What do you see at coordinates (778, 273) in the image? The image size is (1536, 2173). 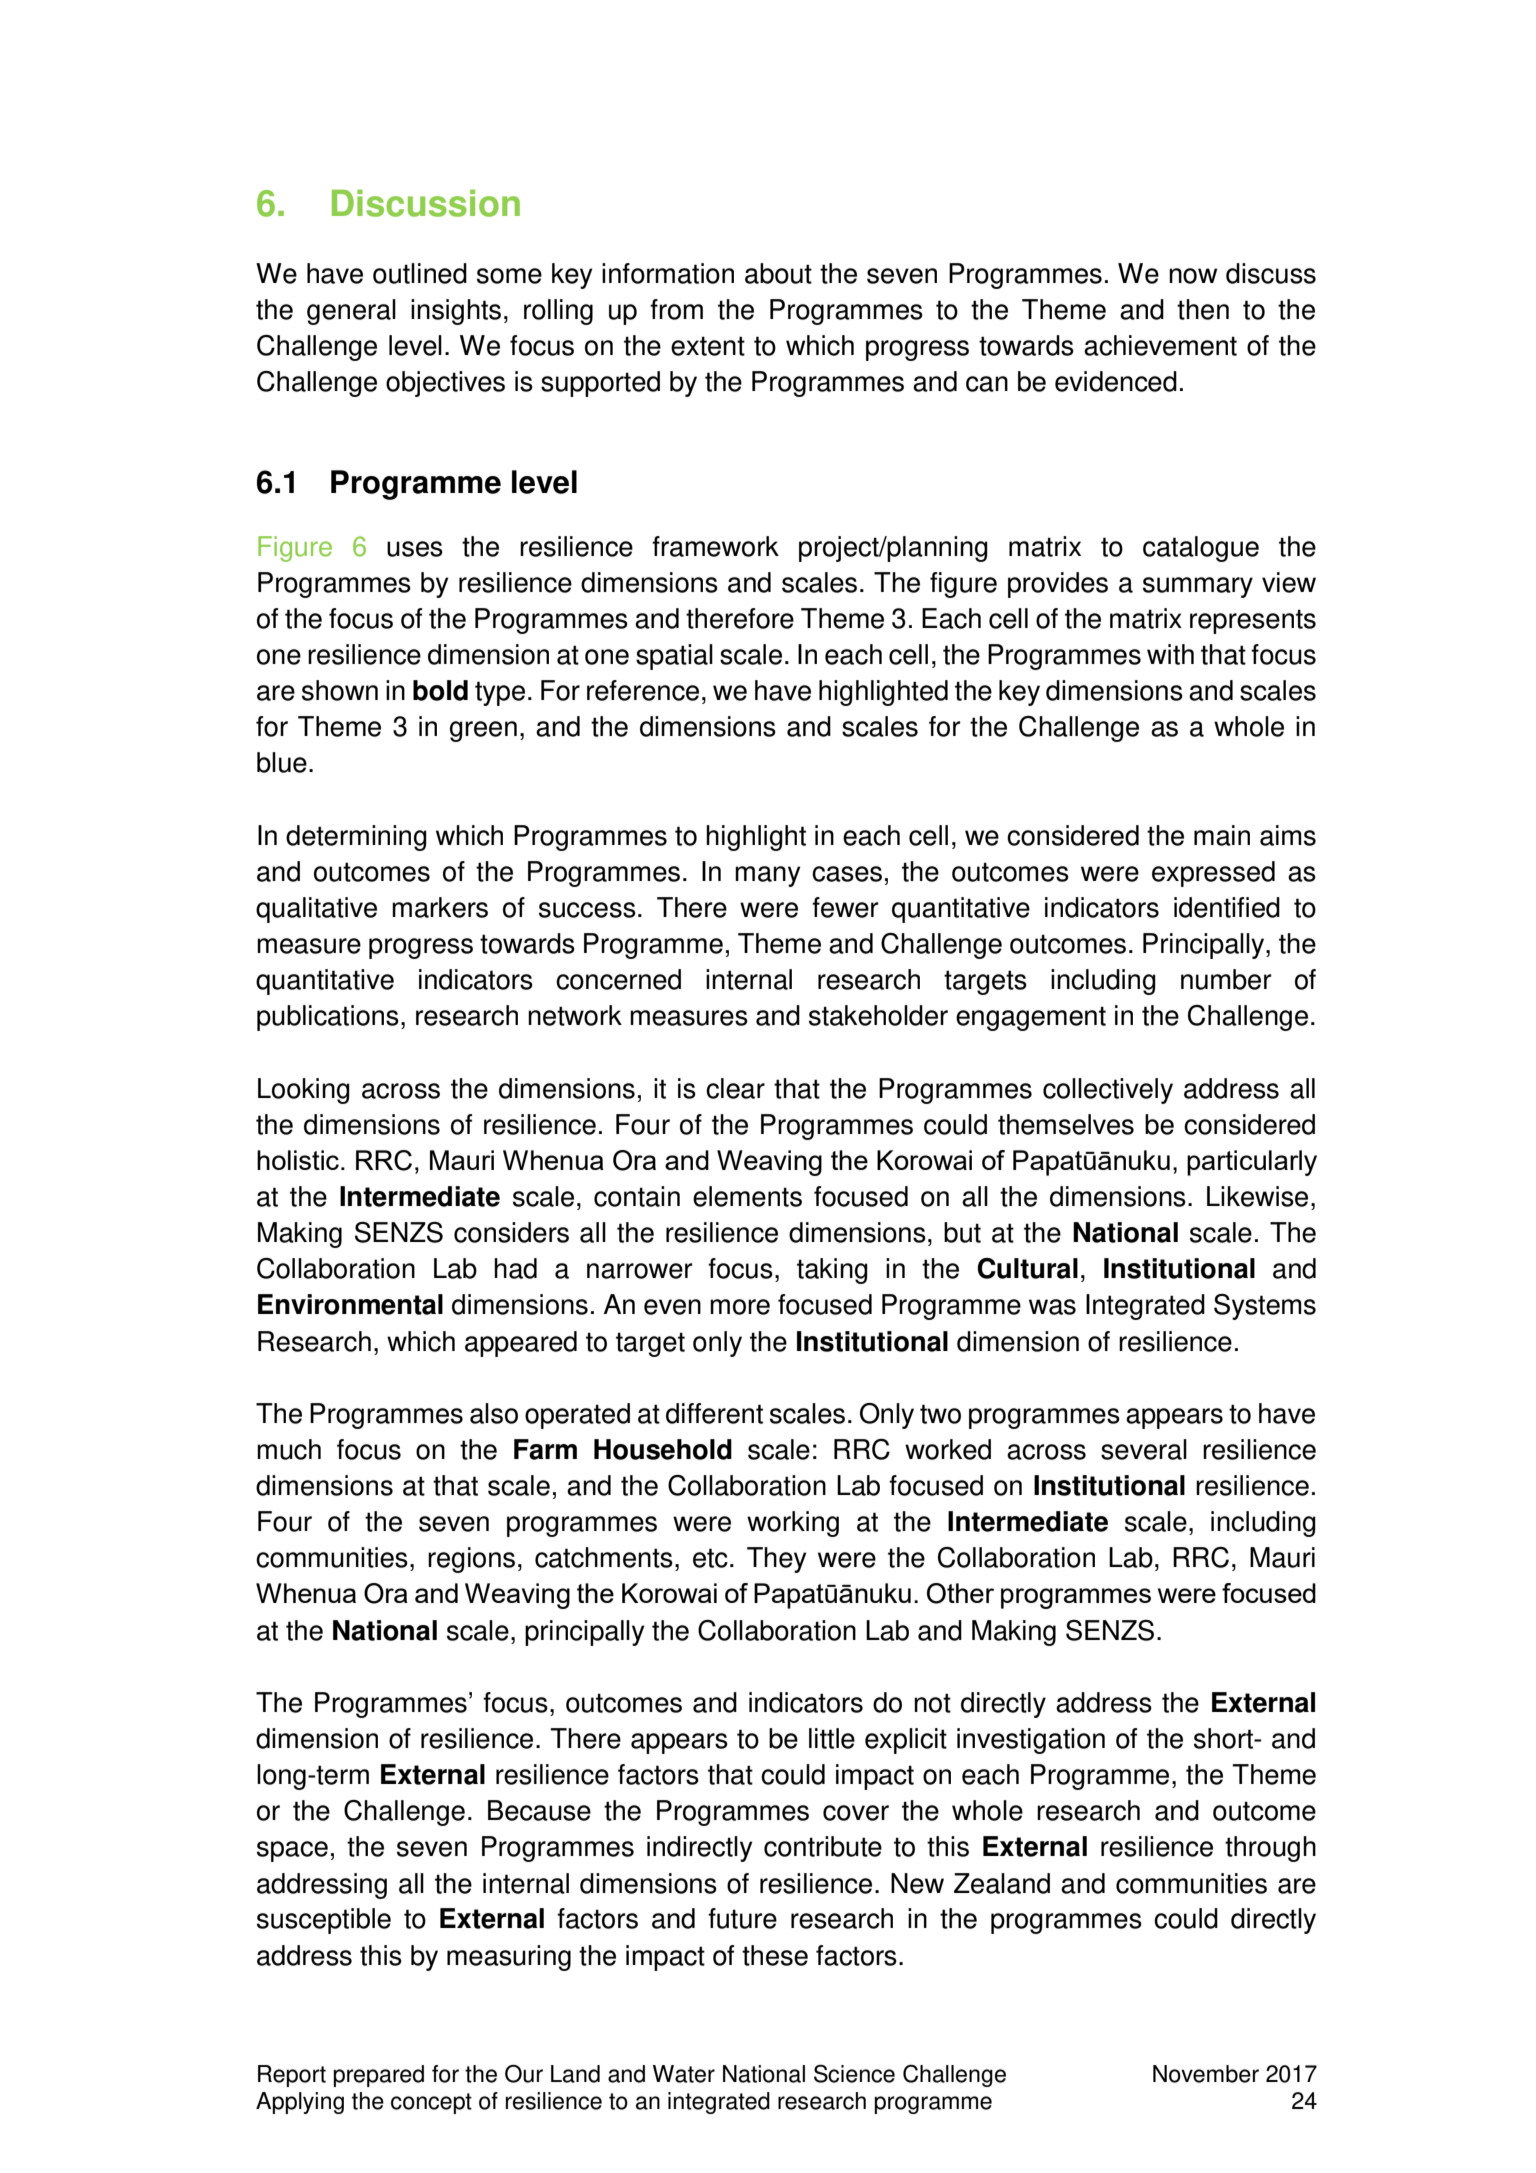 I see `about` at bounding box center [778, 273].
